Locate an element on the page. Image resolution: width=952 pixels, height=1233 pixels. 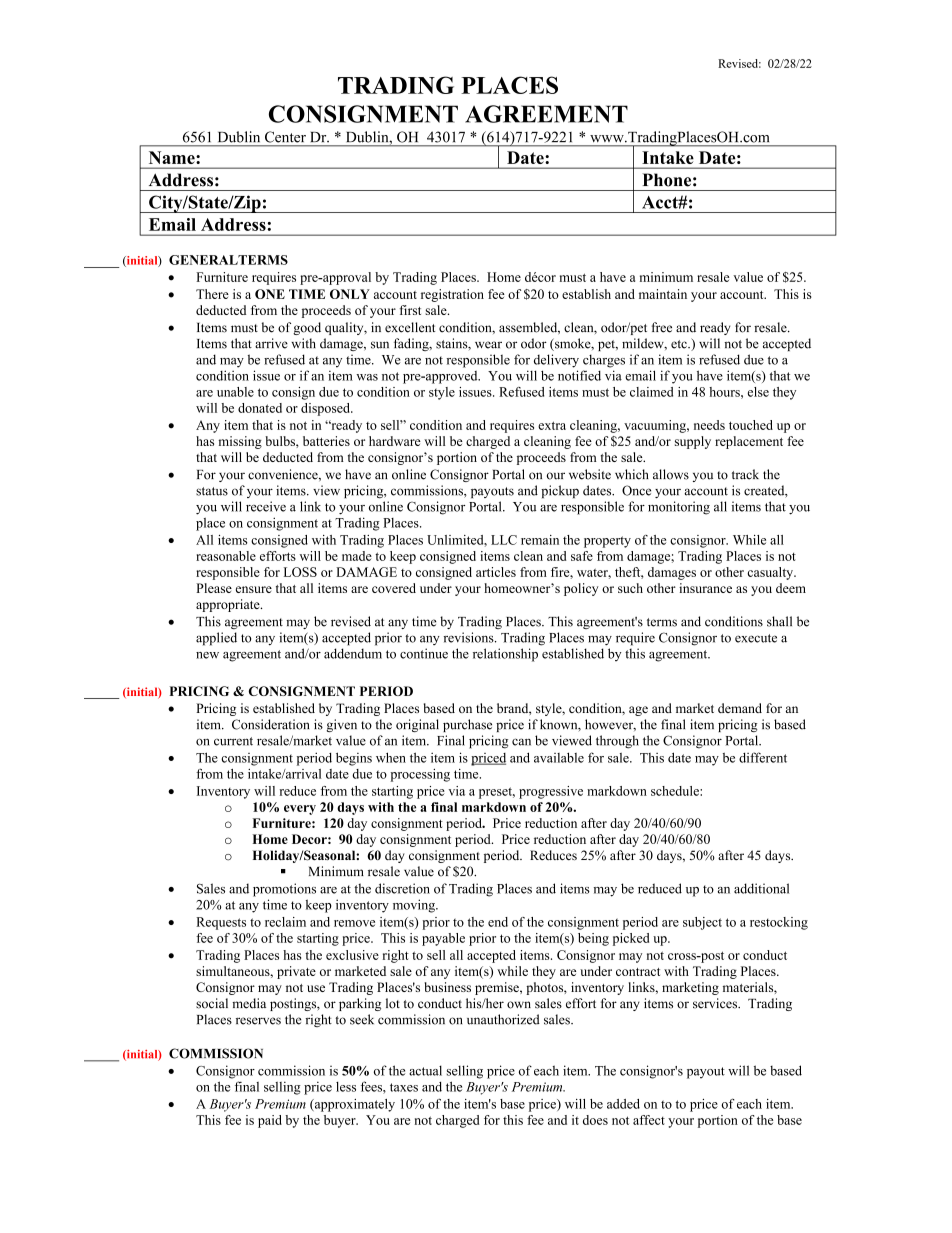
pickup is located at coordinates (560, 491).
